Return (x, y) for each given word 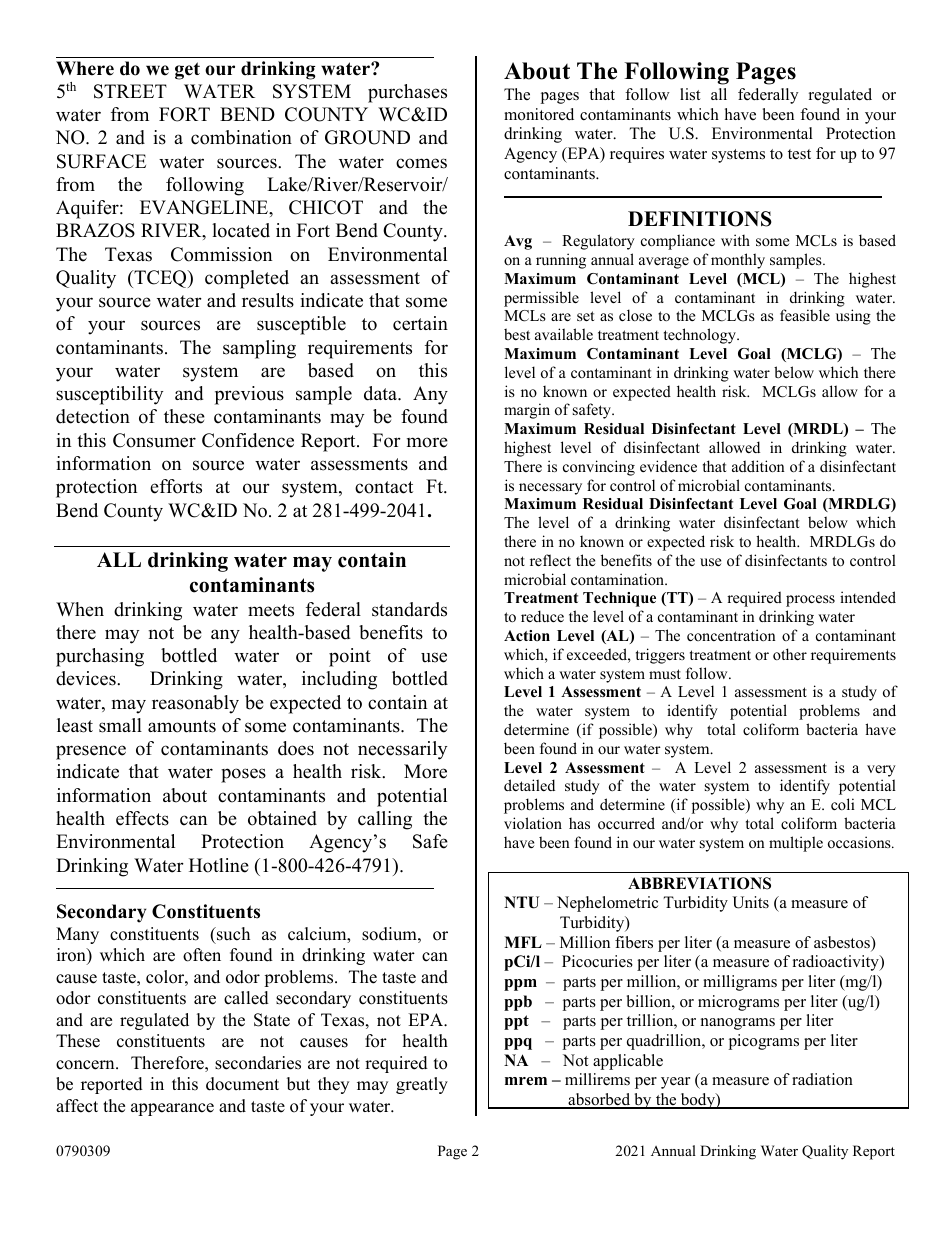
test (799, 154)
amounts (182, 726)
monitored (539, 114)
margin (527, 411)
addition (758, 466)
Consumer (154, 440)
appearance (172, 1109)
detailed (529, 785)
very (881, 771)
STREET (130, 91)
